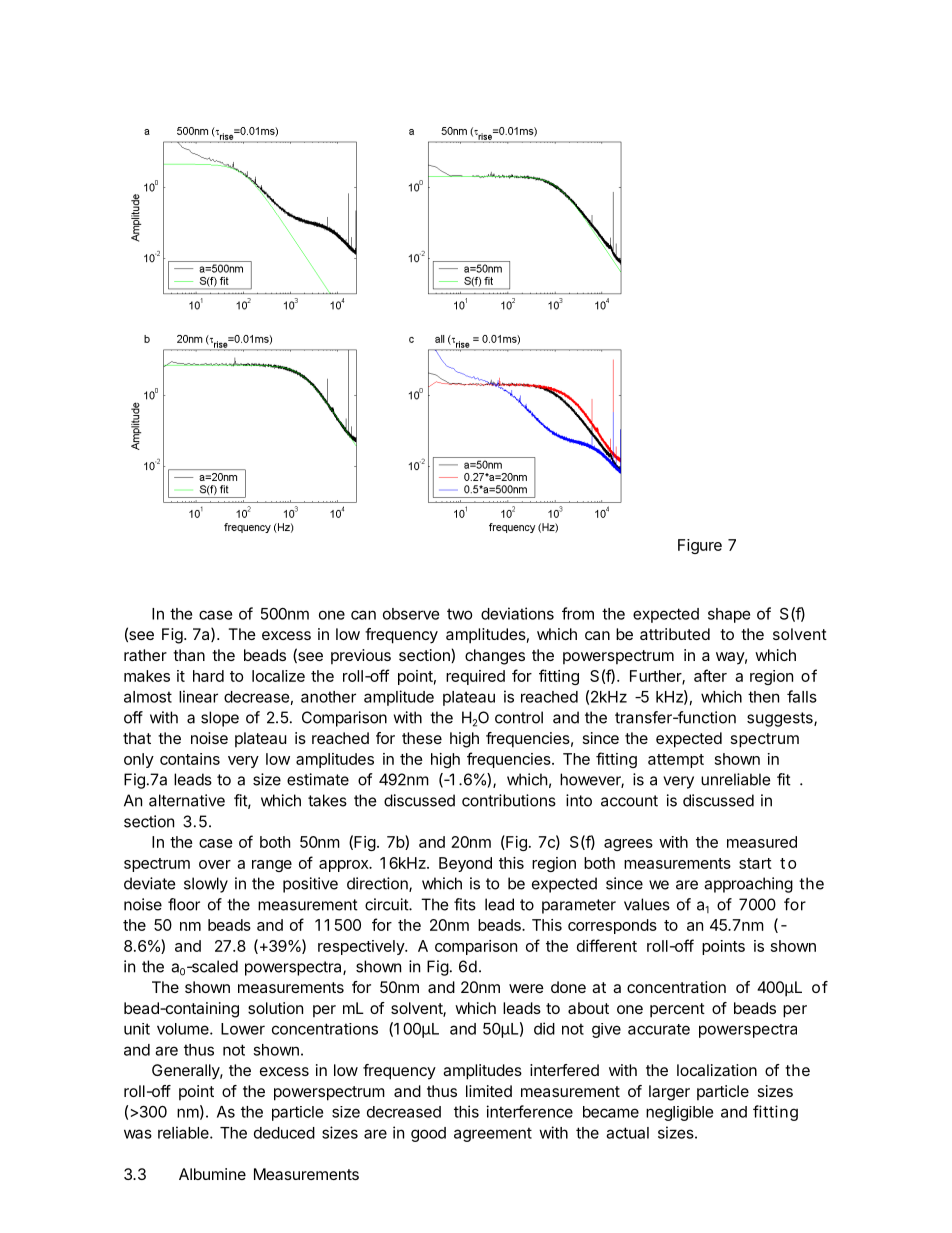 This screenshot has width=952, height=1233. Describe the element at coordinates (284, 1133) in the screenshot. I see `deduced` at that location.
